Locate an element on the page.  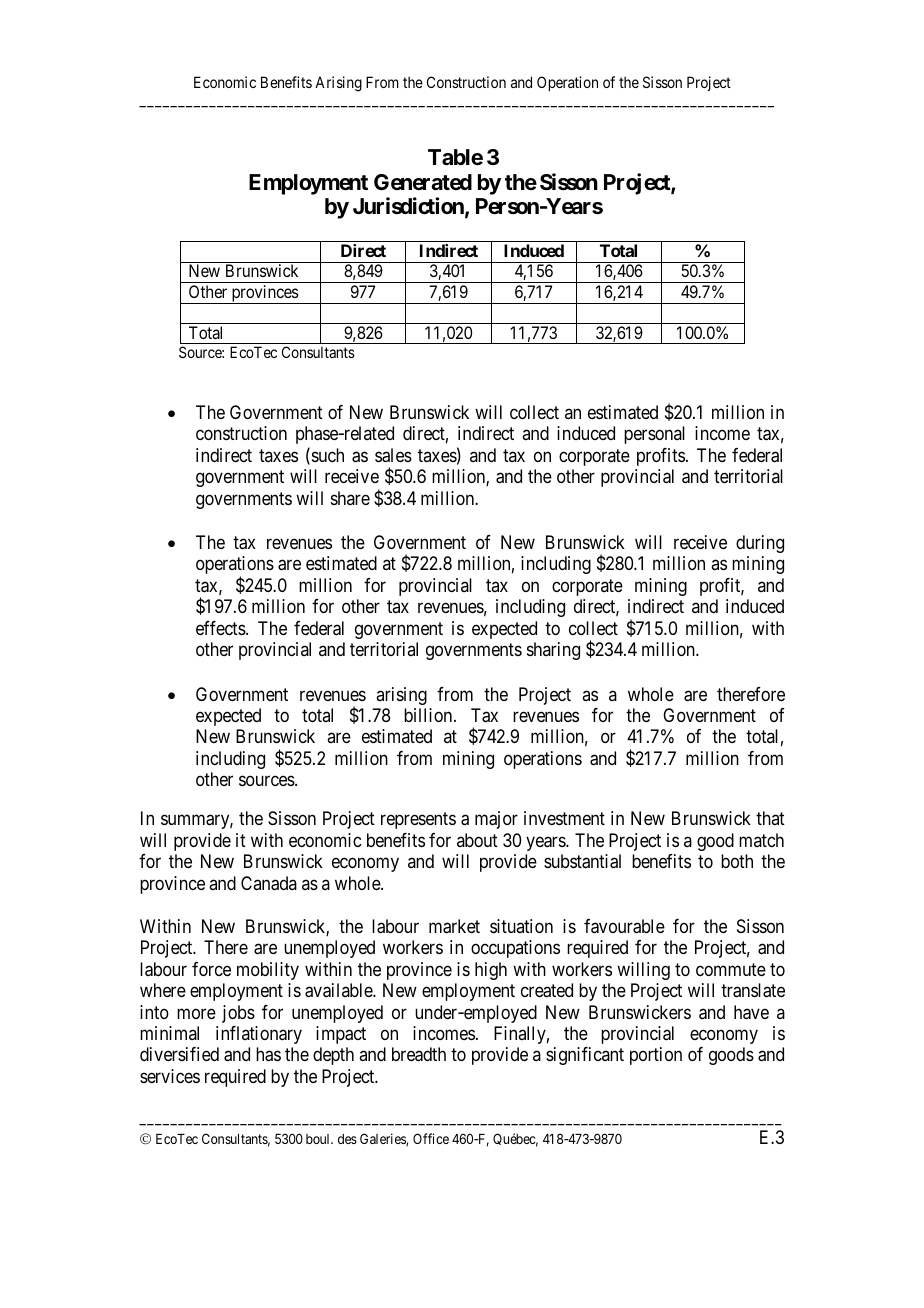
represents is located at coordinates (418, 821).
